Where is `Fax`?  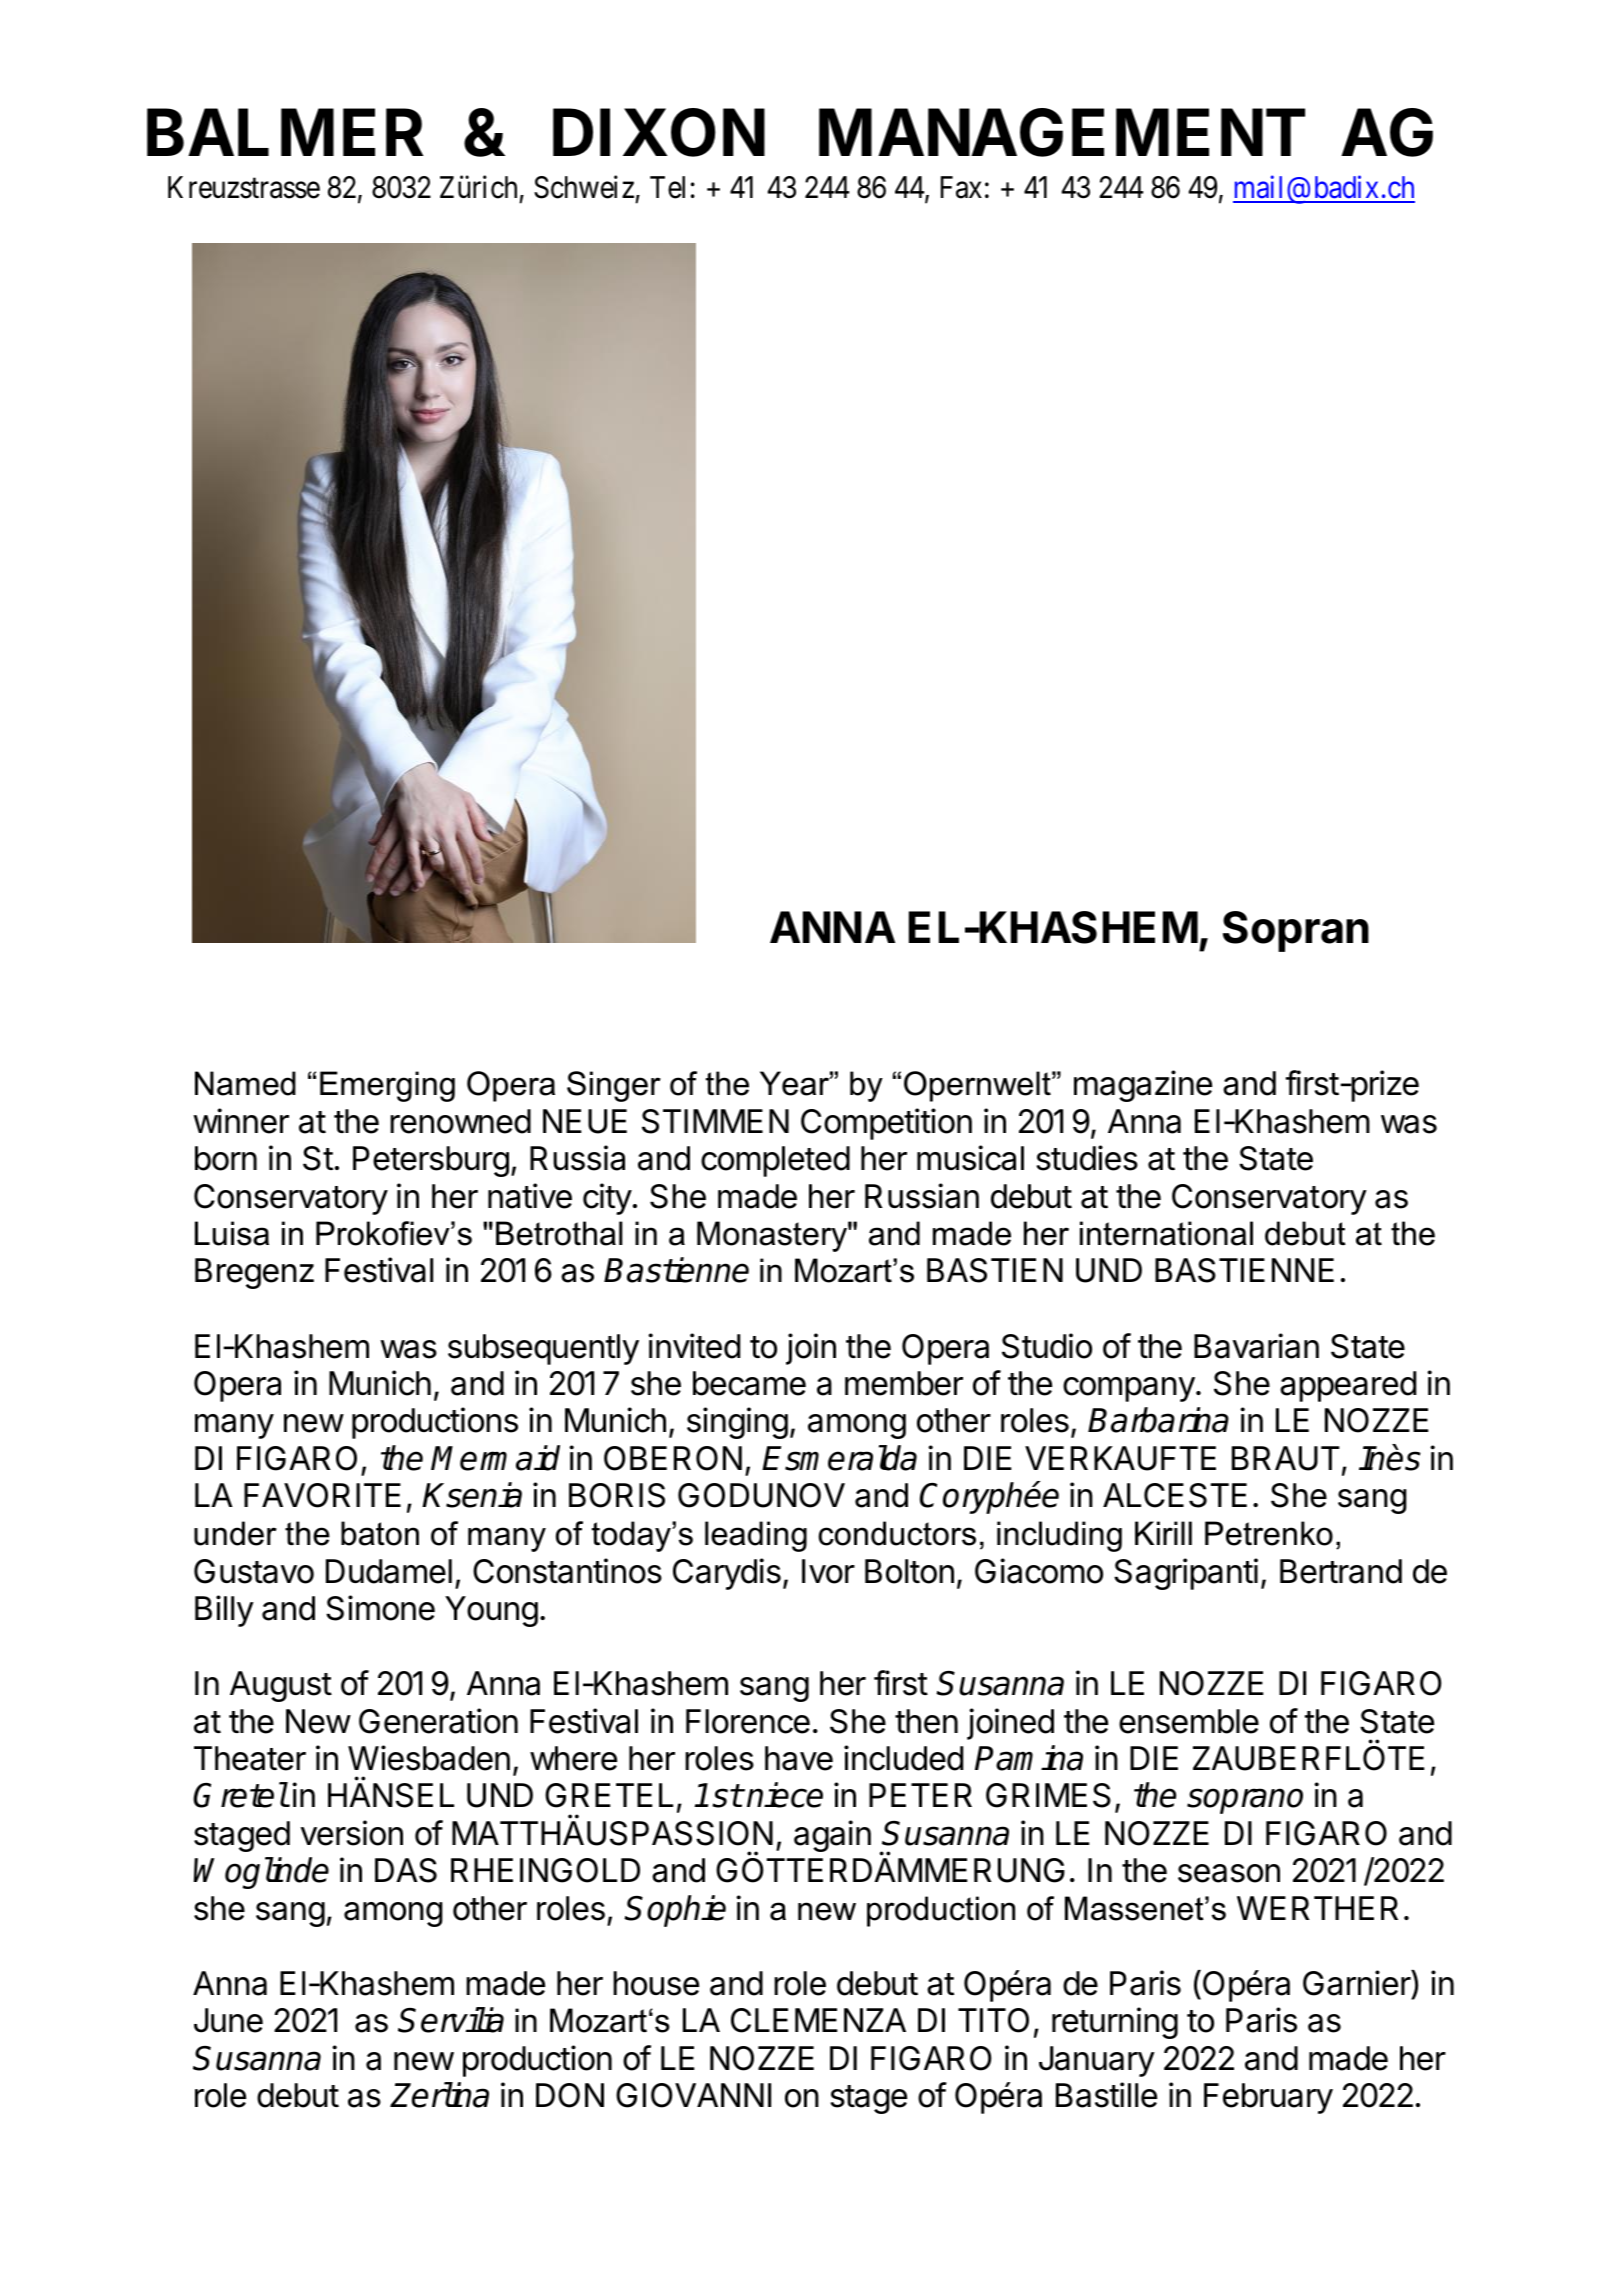
Fax is located at coordinates (961, 187).
